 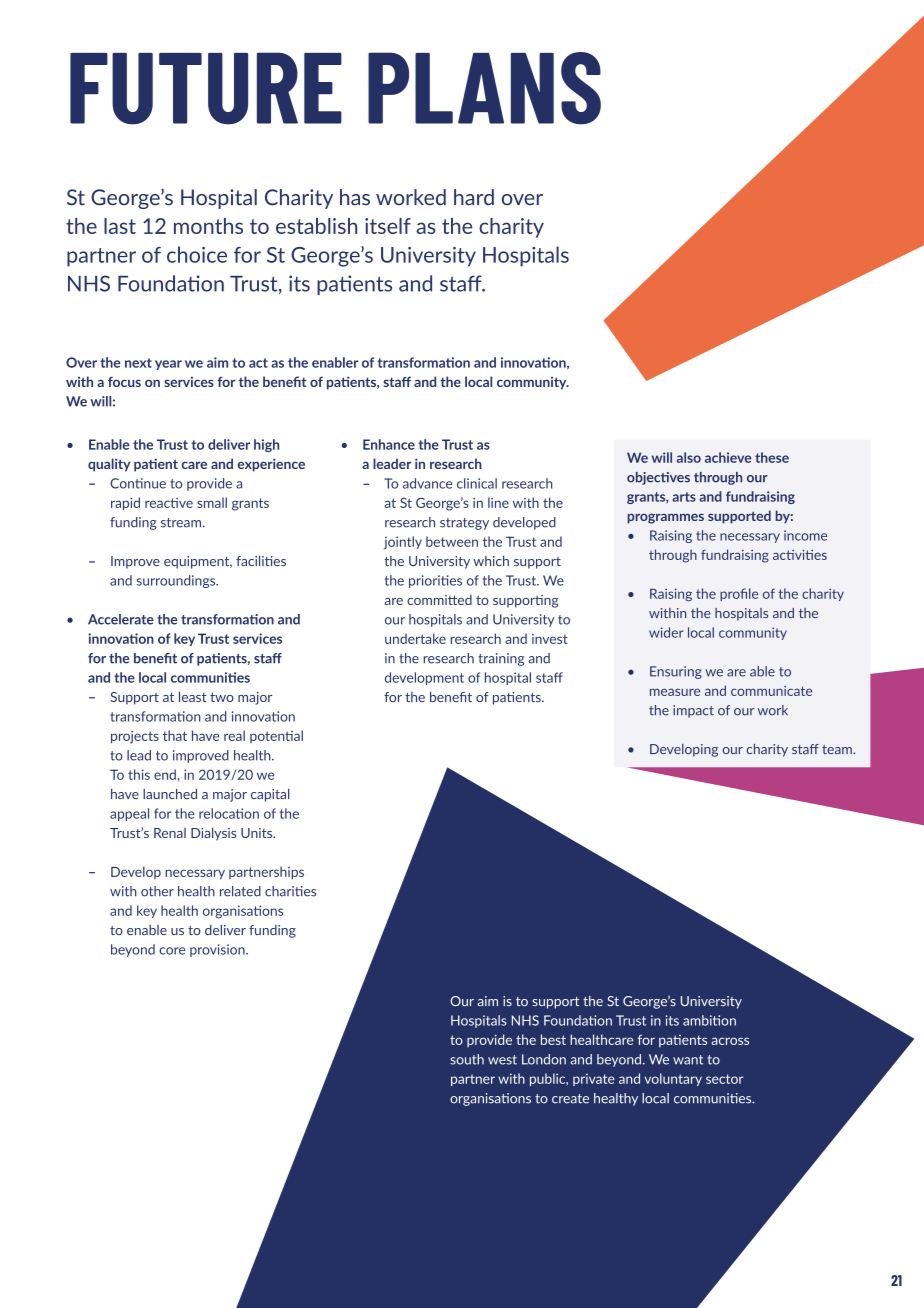 What do you see at coordinates (177, 581) in the image?
I see `surroundings` at bounding box center [177, 581].
